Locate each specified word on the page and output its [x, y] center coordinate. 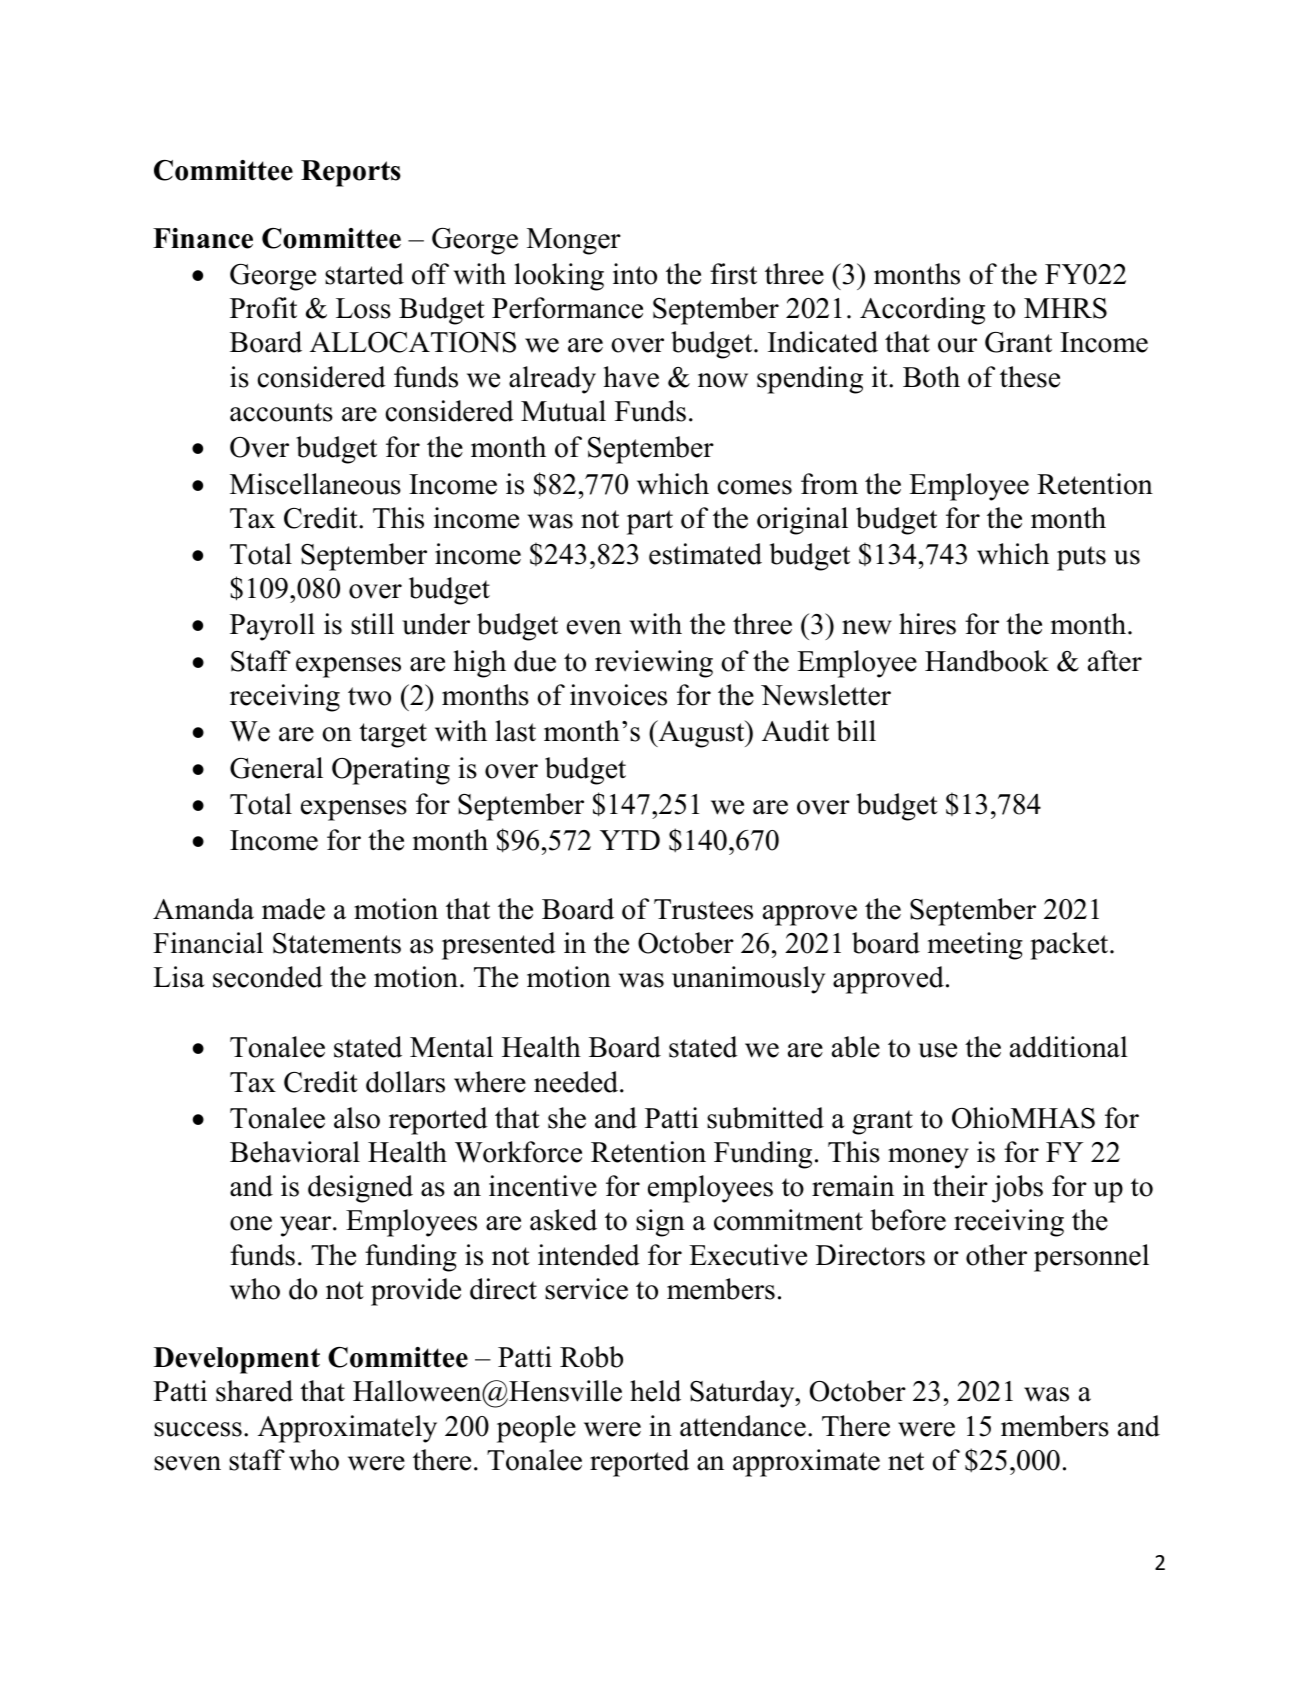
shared [254, 1391]
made [293, 909]
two [369, 696]
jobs [1017, 1189]
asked [563, 1220]
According [922, 311]
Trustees [703, 909]
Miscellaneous [315, 484]
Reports [351, 173]
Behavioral [295, 1152]
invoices [618, 695]
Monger [574, 241]
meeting [975, 946]
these [1030, 377]
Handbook [987, 661]
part [650, 522]
